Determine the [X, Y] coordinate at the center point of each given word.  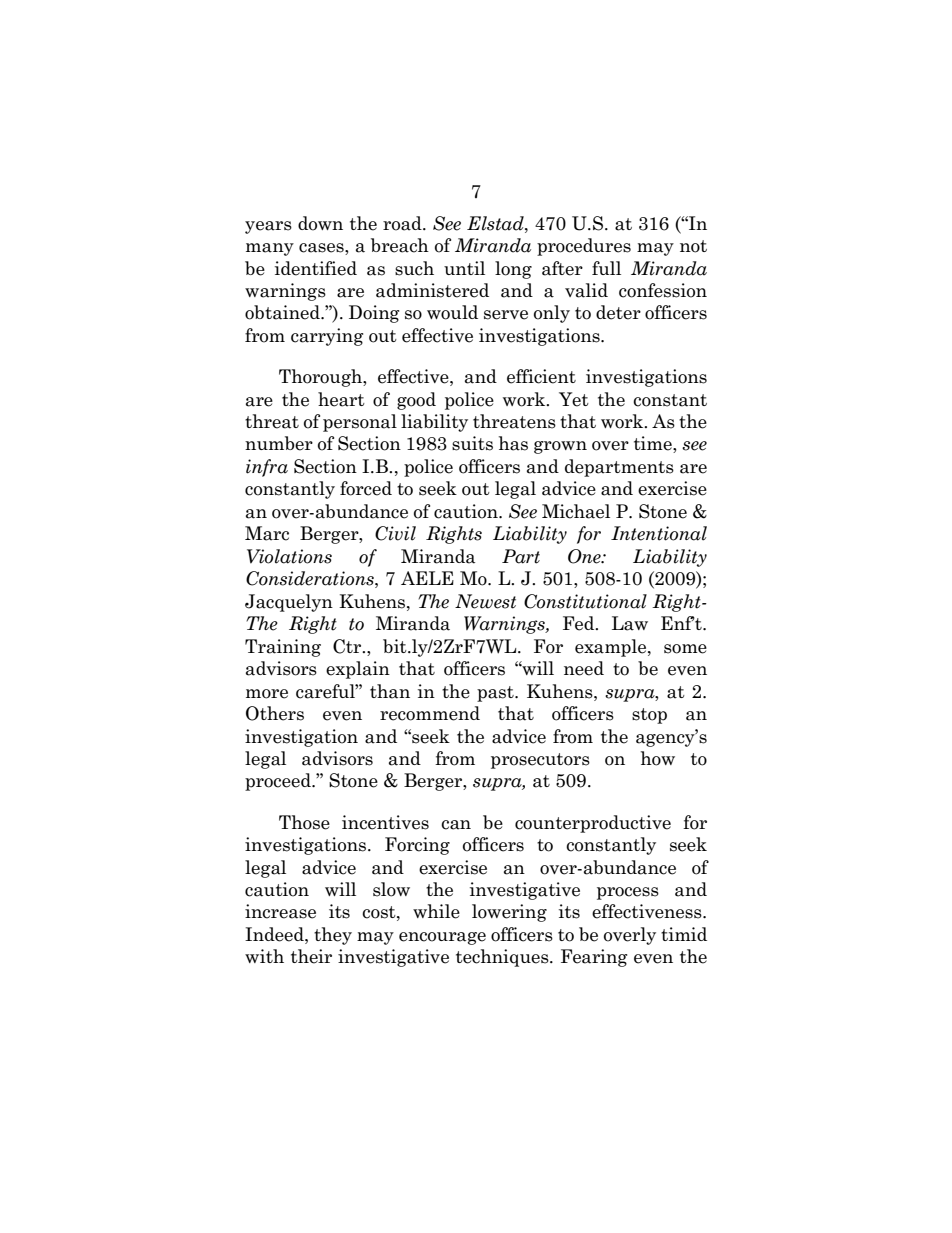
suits [472, 443]
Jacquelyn [289, 603]
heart [341, 399]
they [333, 936]
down [320, 223]
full [606, 268]
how [658, 758]
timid [684, 934]
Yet [574, 399]
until [464, 268]
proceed [279, 782]
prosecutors [540, 761]
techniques [503, 958]
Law [630, 623]
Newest [485, 601]
